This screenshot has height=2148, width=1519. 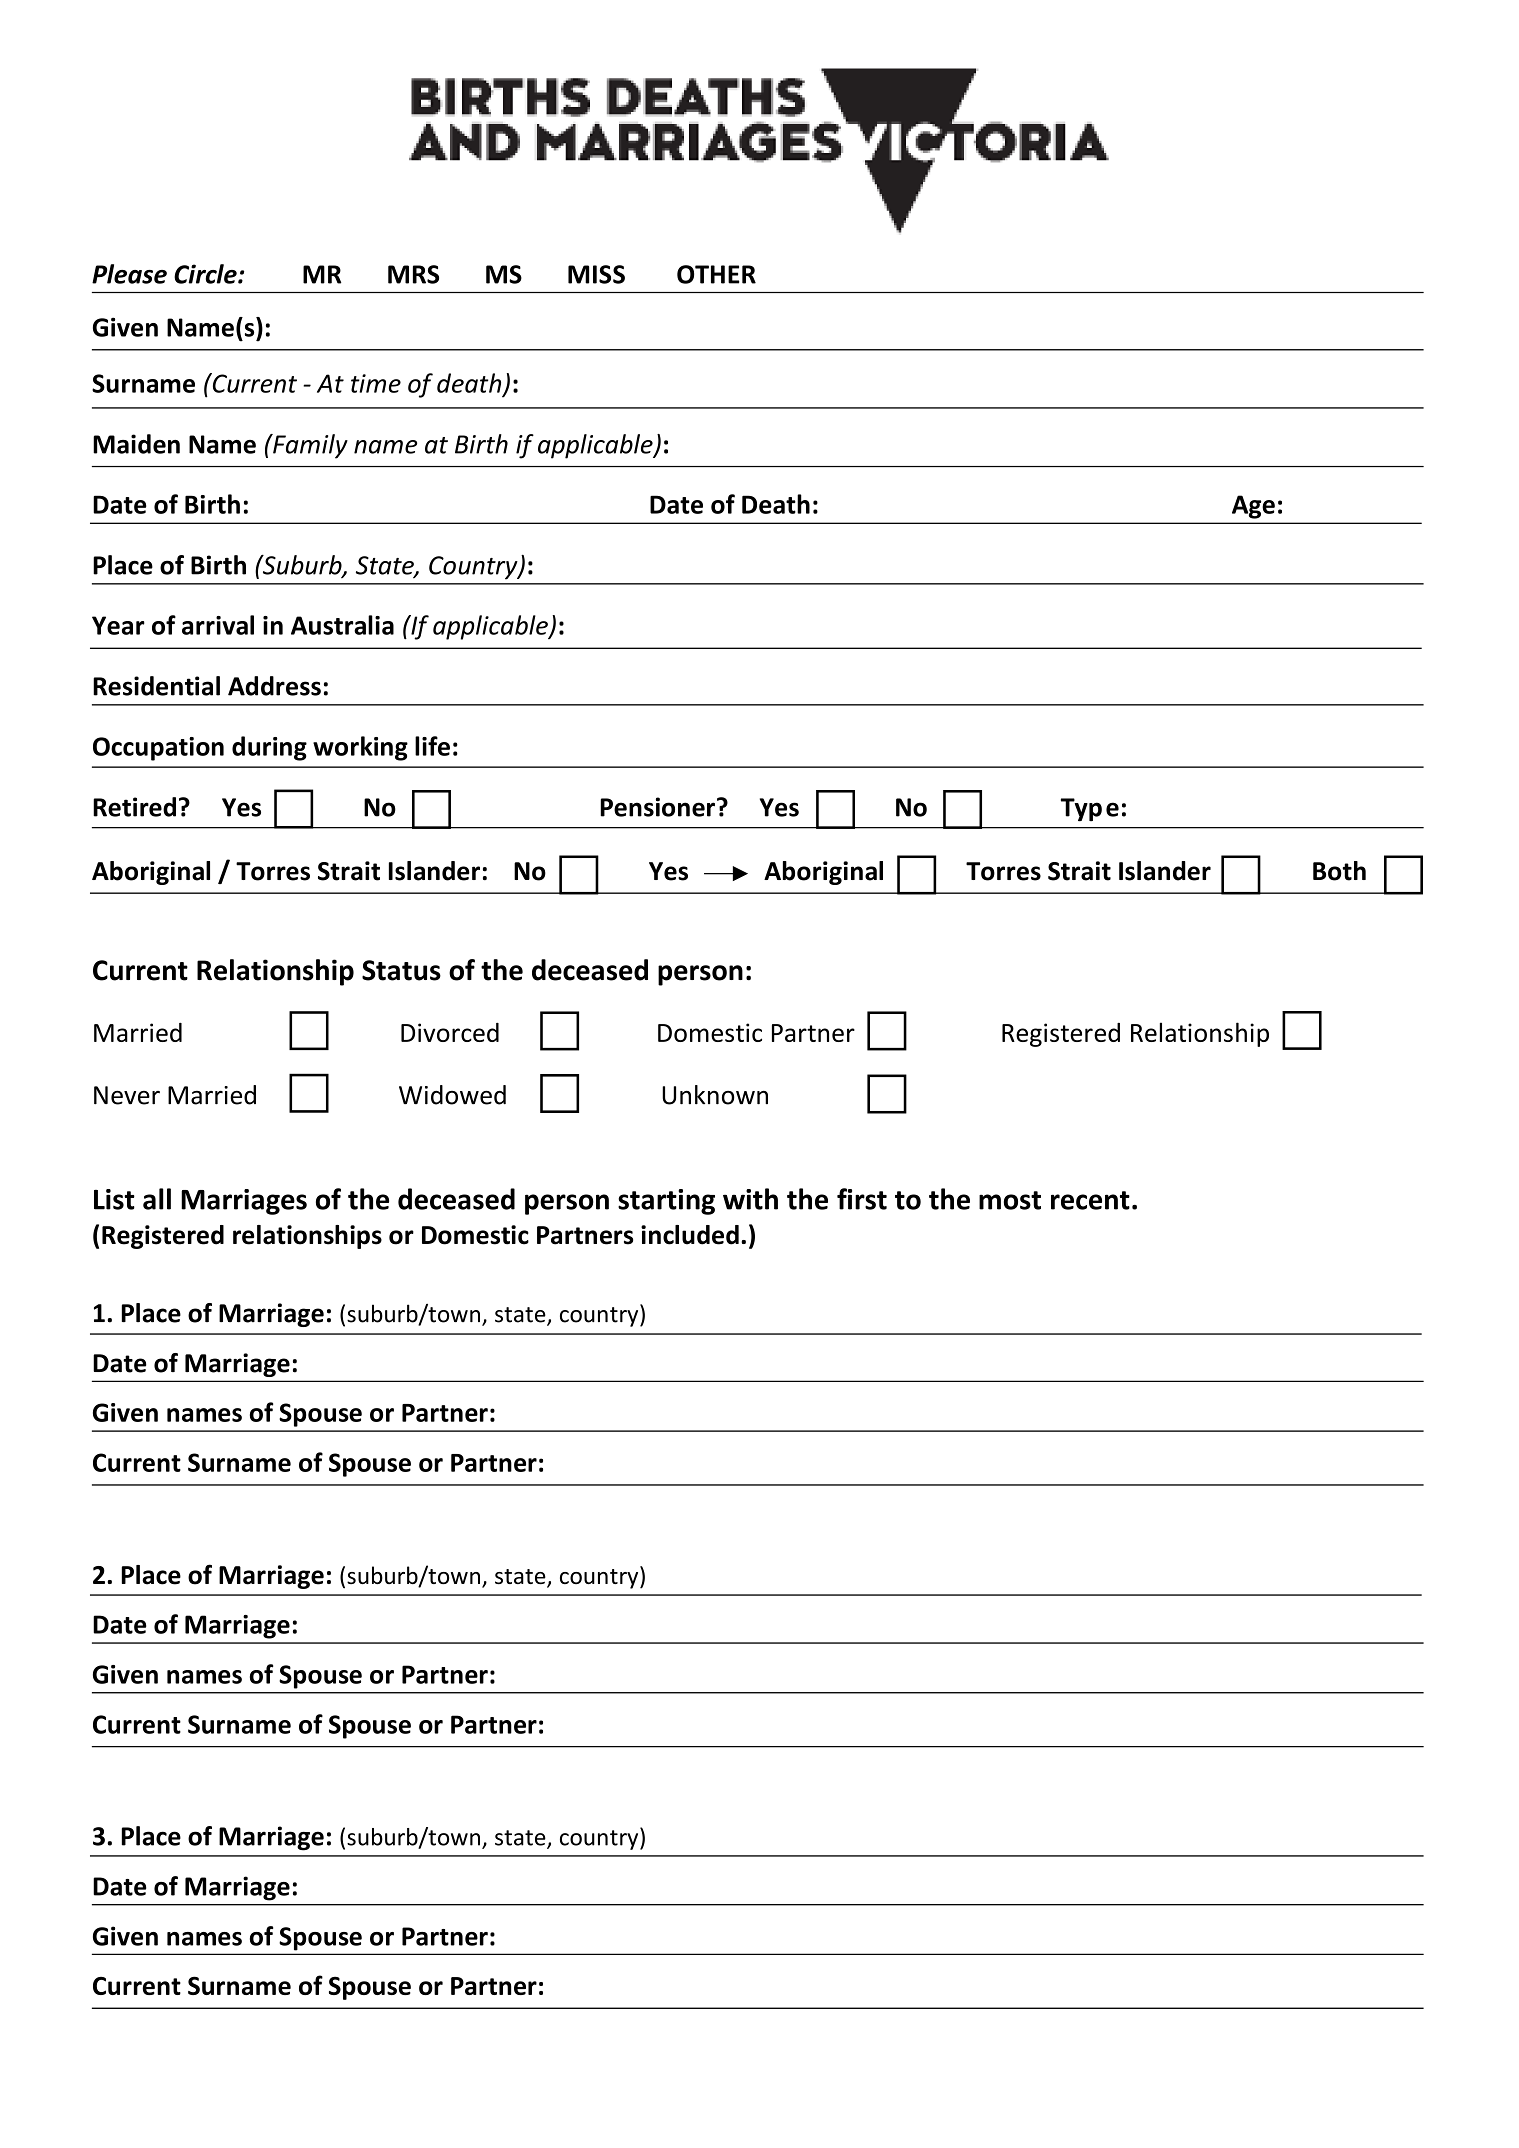 What do you see at coordinates (716, 274) in the screenshot?
I see `OTHER` at bounding box center [716, 274].
